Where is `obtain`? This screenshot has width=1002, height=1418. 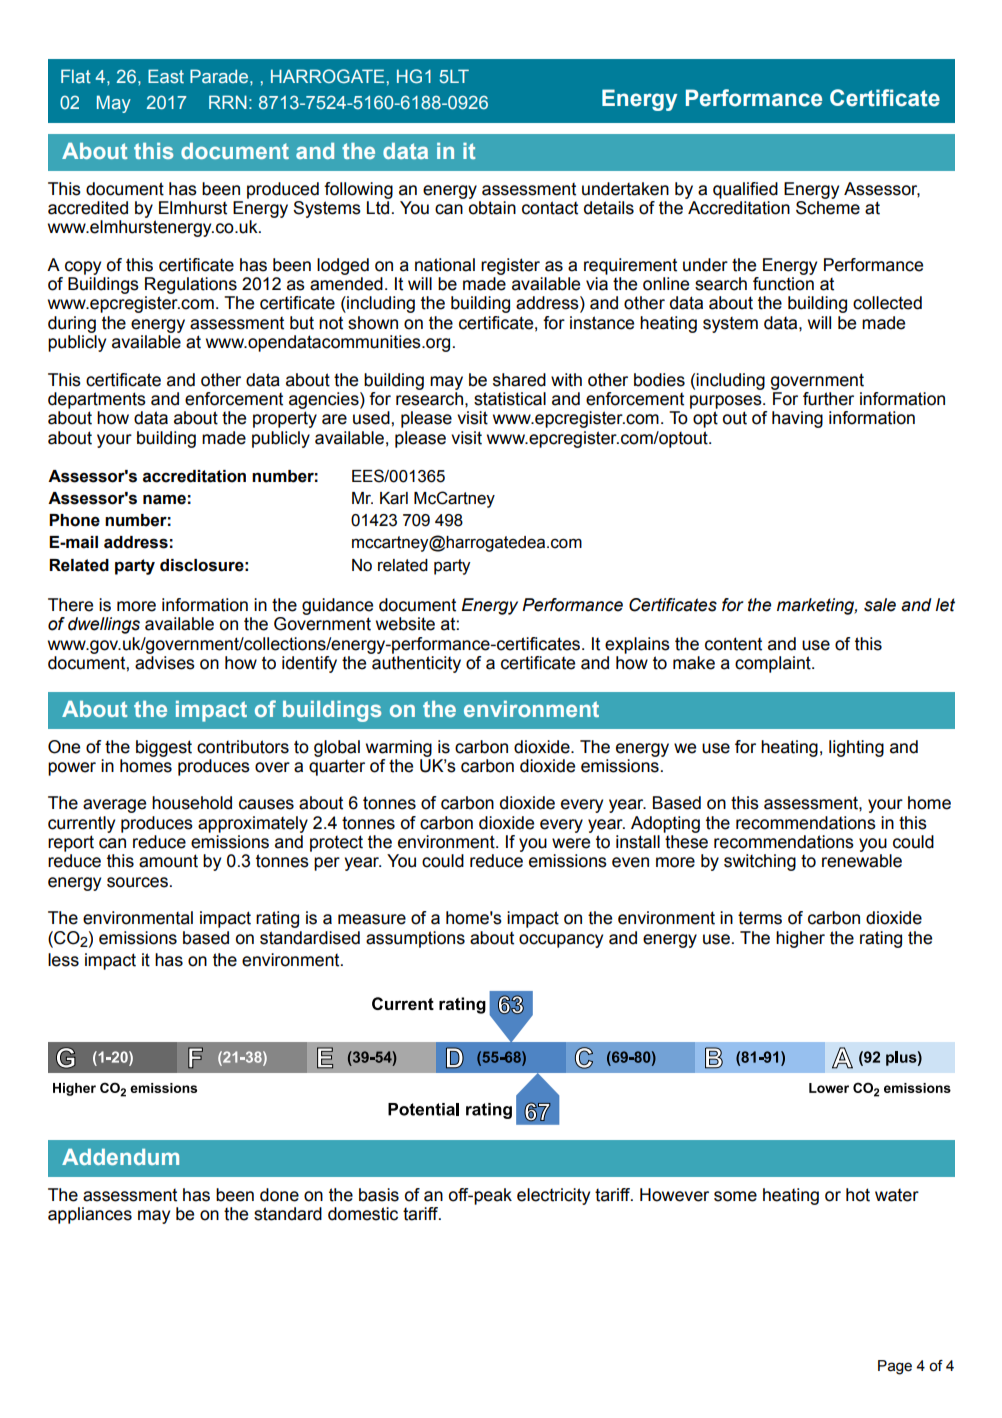
obtain is located at coordinates (492, 208).
